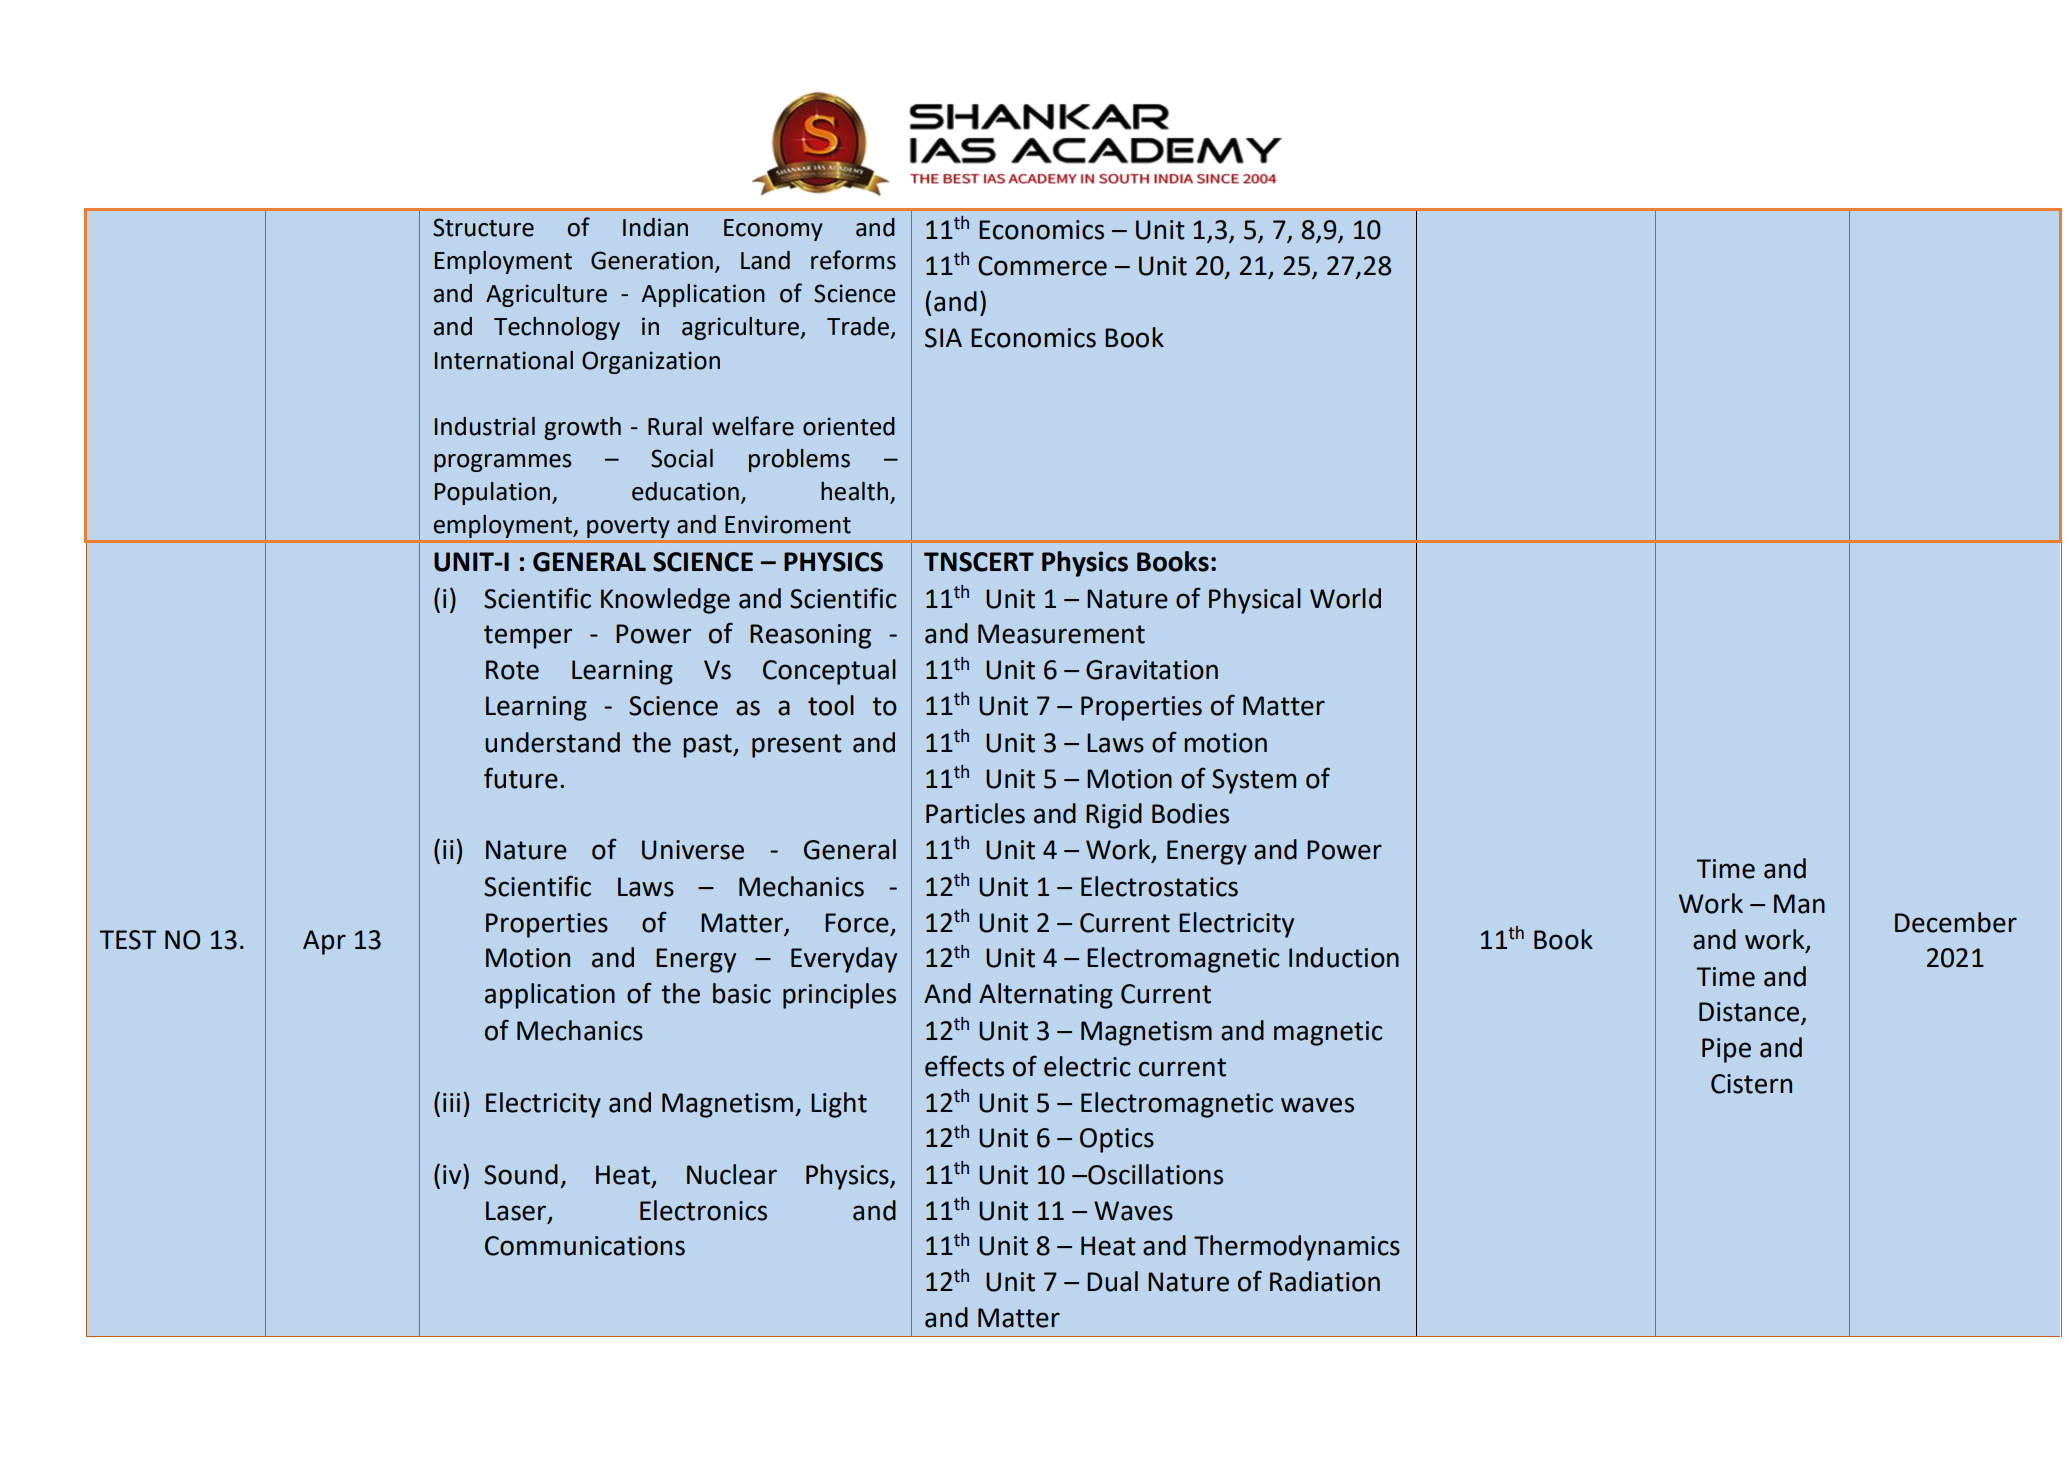  Describe the element at coordinates (1114, 816) in the screenshot. I see `Rigid` at that location.
